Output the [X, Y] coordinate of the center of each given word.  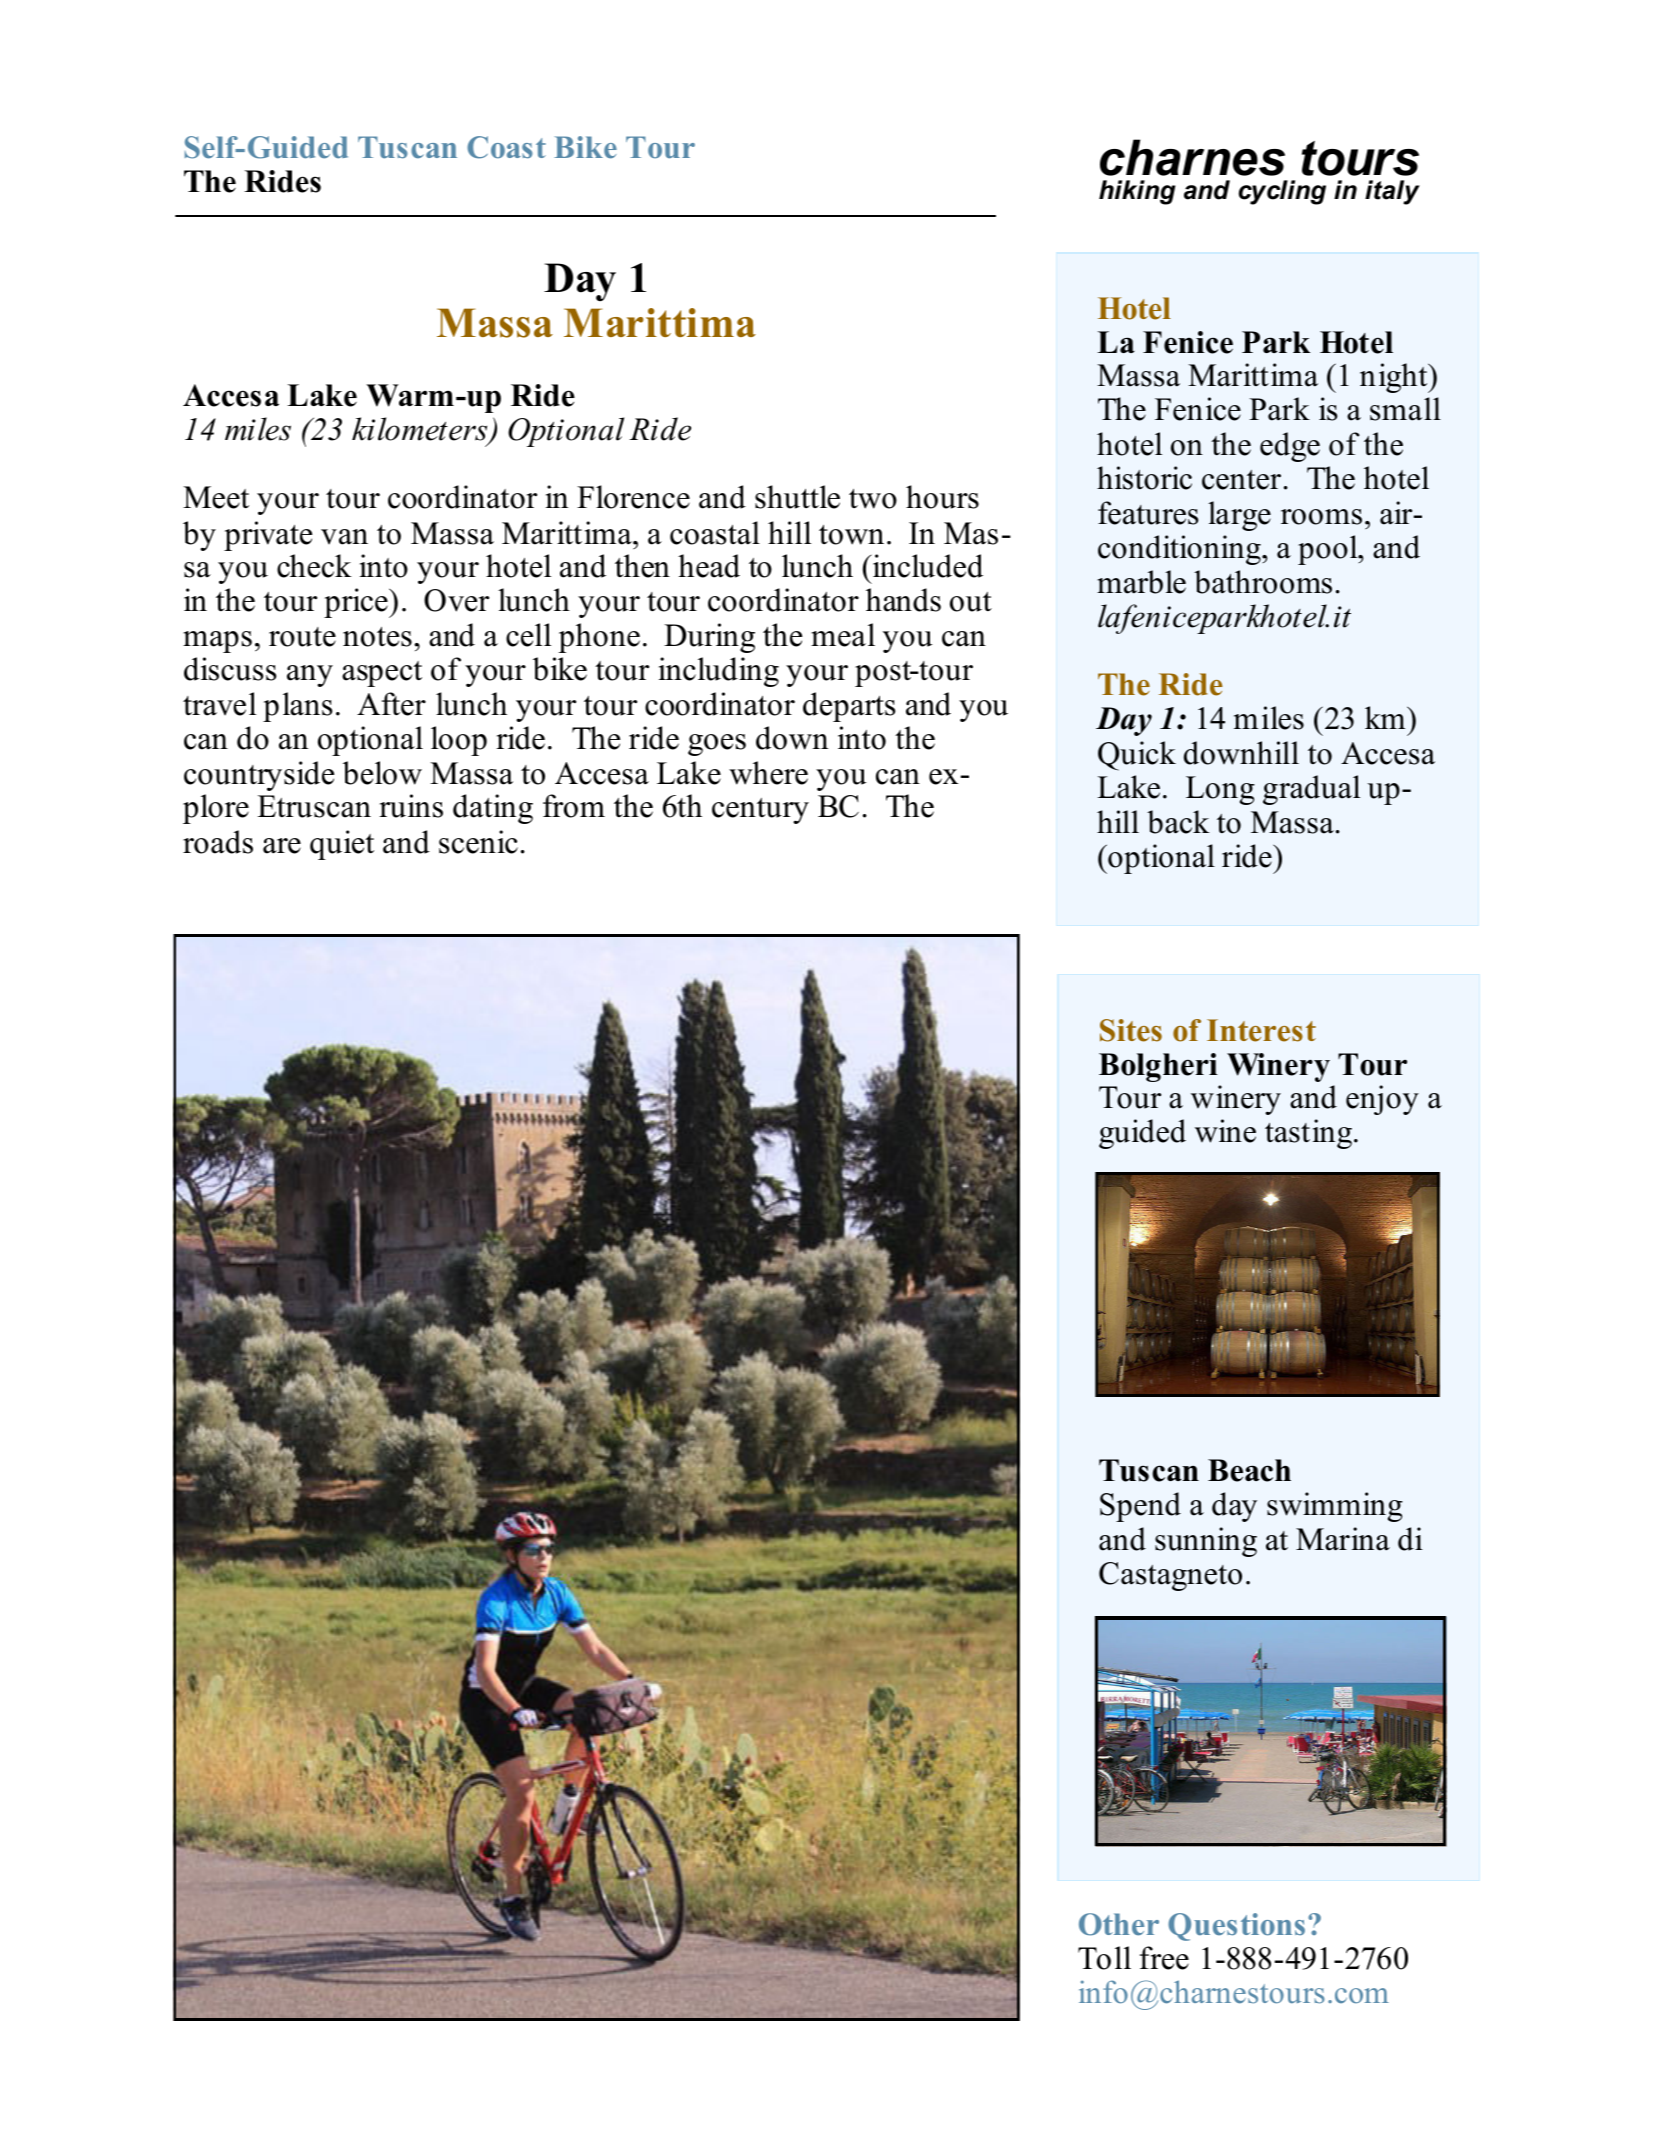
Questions [1236, 1927]
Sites [1131, 1030]
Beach [1249, 1470]
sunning [1206, 1542]
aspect [382, 674]
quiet [342, 845]
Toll [1104, 1958]
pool [1329, 550]
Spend [1140, 1507]
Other [1119, 1924]
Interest [1261, 1030]
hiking [1137, 192]
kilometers [421, 430]
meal [843, 635]
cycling [1282, 192]
